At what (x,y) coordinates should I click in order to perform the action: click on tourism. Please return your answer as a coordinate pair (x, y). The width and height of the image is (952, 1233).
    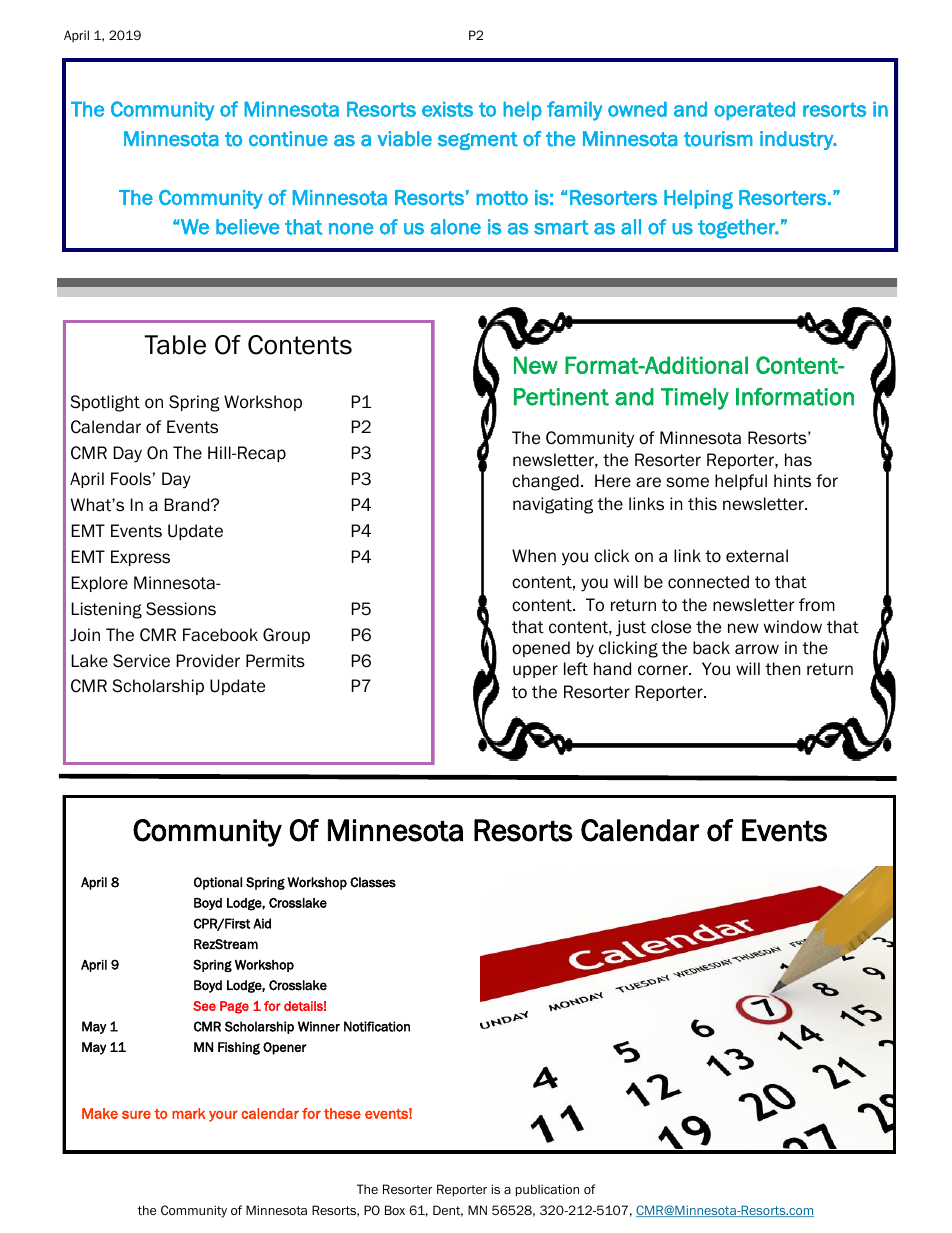
    Looking at the image, I should click on (718, 139).
